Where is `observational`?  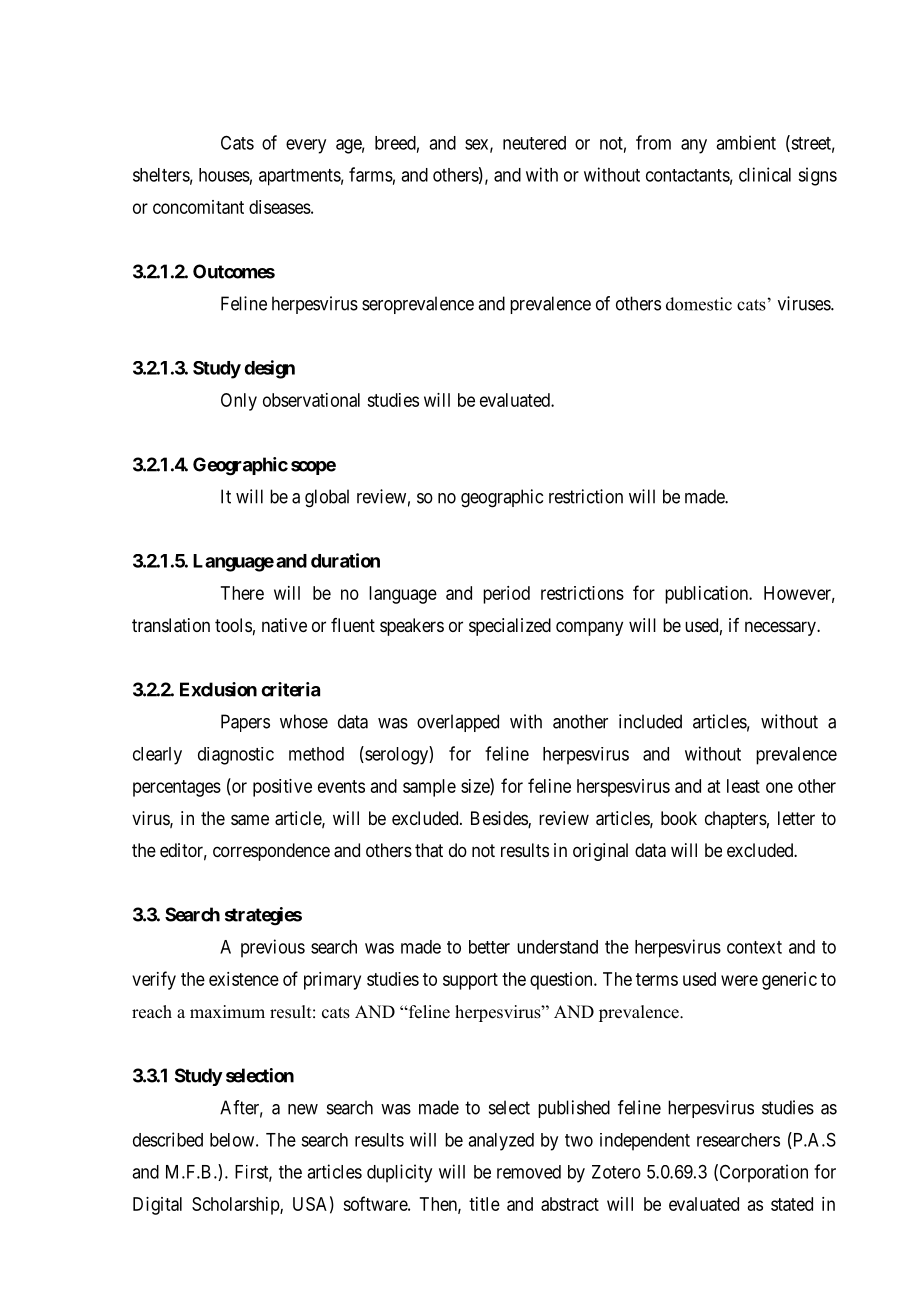
observational is located at coordinates (311, 400).
